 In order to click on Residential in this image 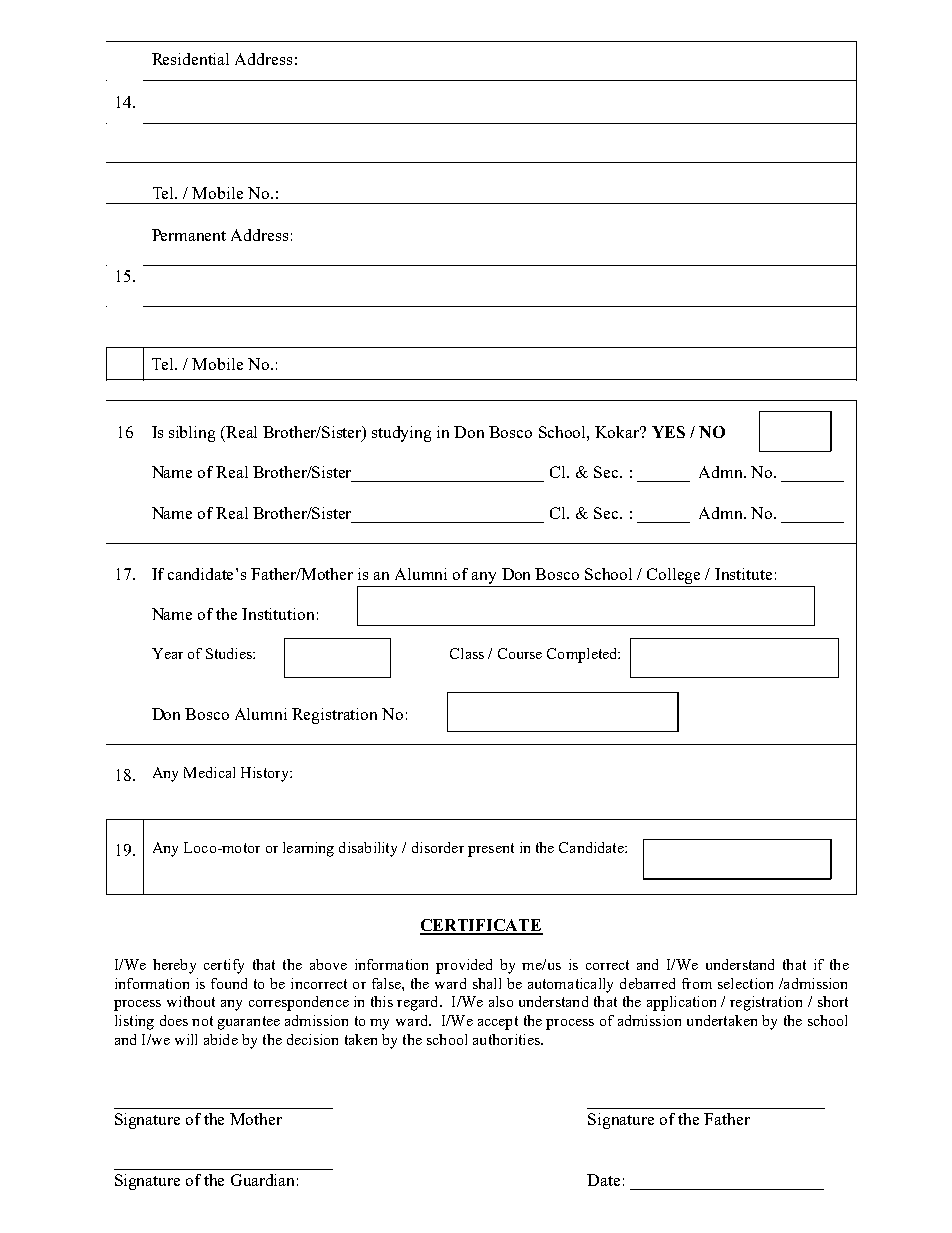, I will do `click(190, 59)`.
